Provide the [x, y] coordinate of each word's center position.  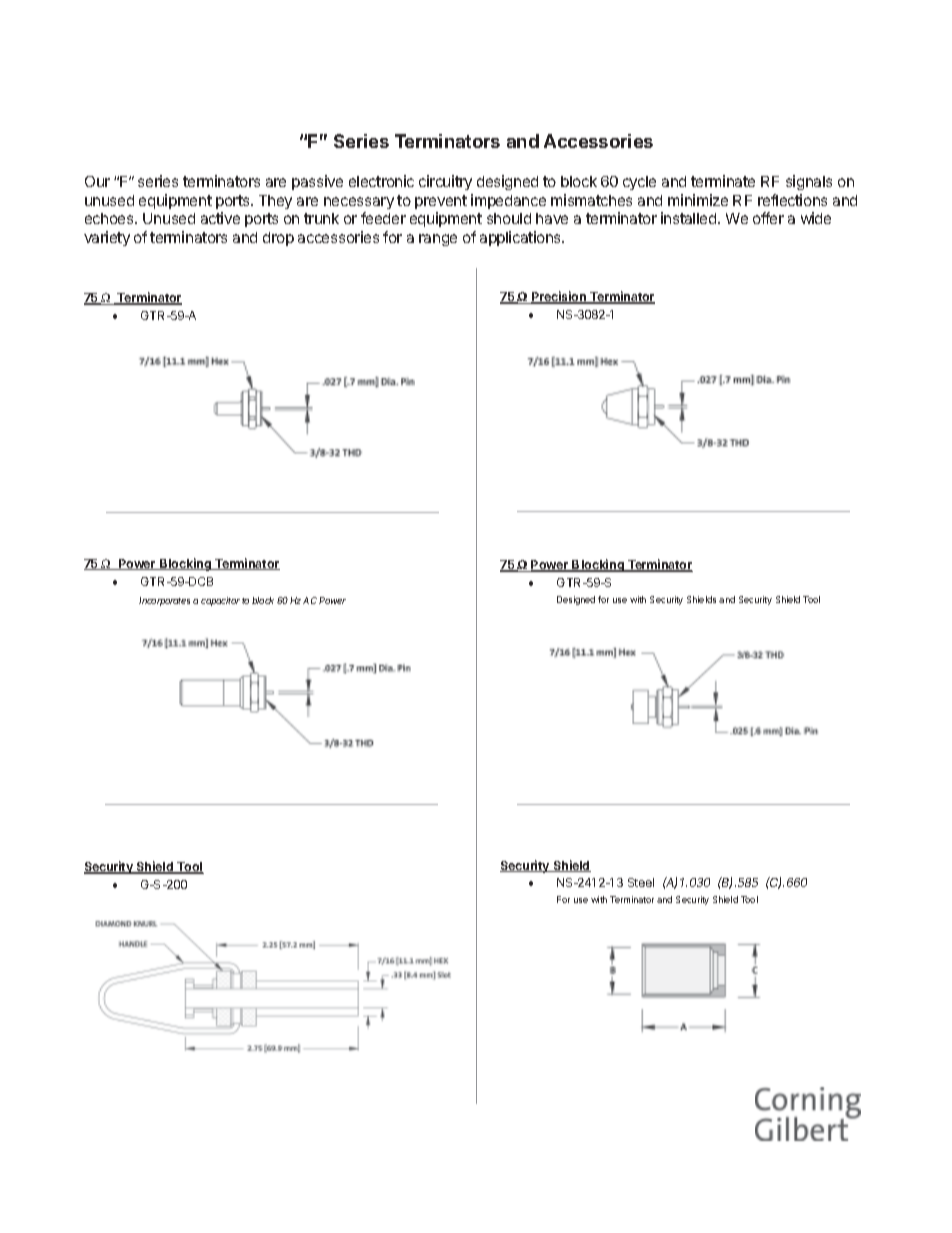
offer [768, 218]
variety [107, 238]
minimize [698, 200]
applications [522, 238]
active [220, 218]
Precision [559, 297]
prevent [441, 202]
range [438, 240]
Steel [641, 882]
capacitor [220, 601]
